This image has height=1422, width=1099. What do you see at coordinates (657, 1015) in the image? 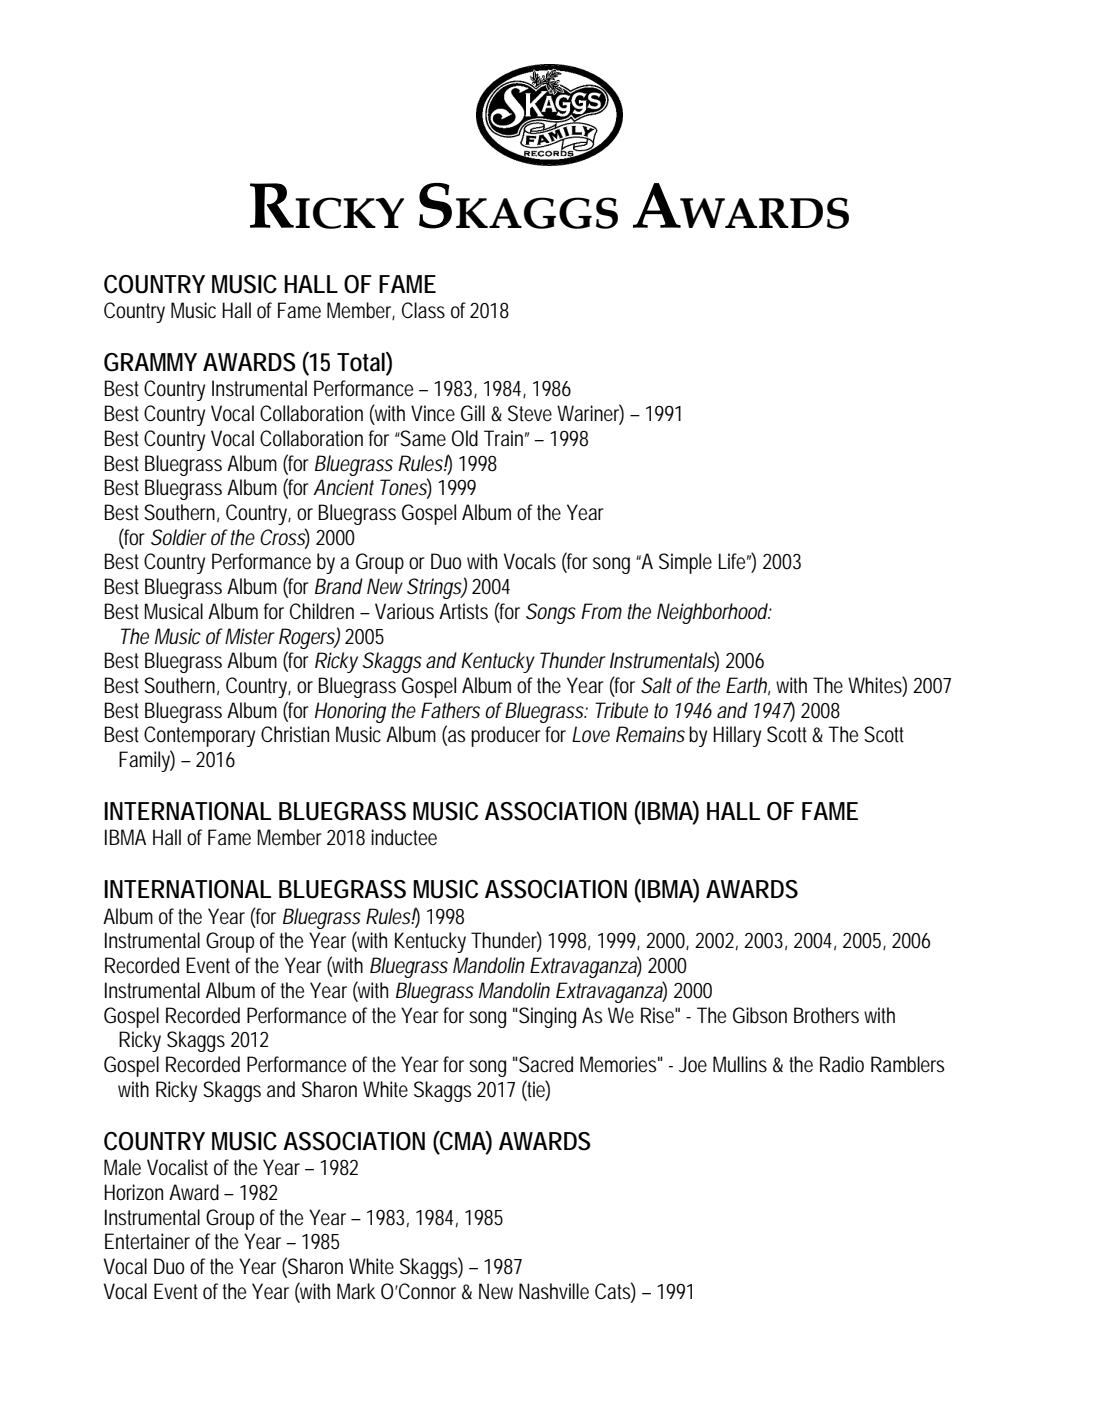
I see `Rise` at bounding box center [657, 1015].
